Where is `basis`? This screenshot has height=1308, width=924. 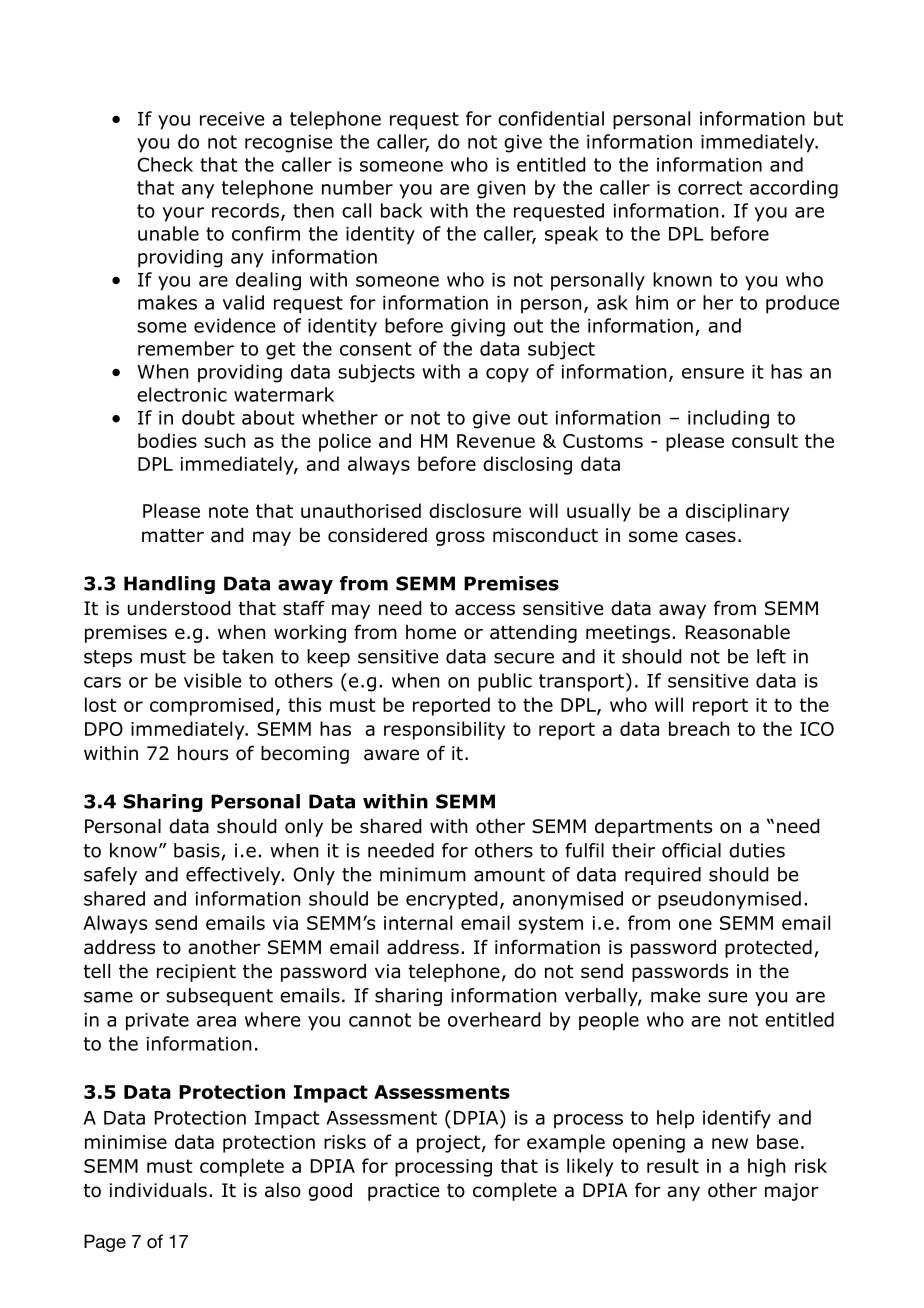 basis is located at coordinates (197, 850).
